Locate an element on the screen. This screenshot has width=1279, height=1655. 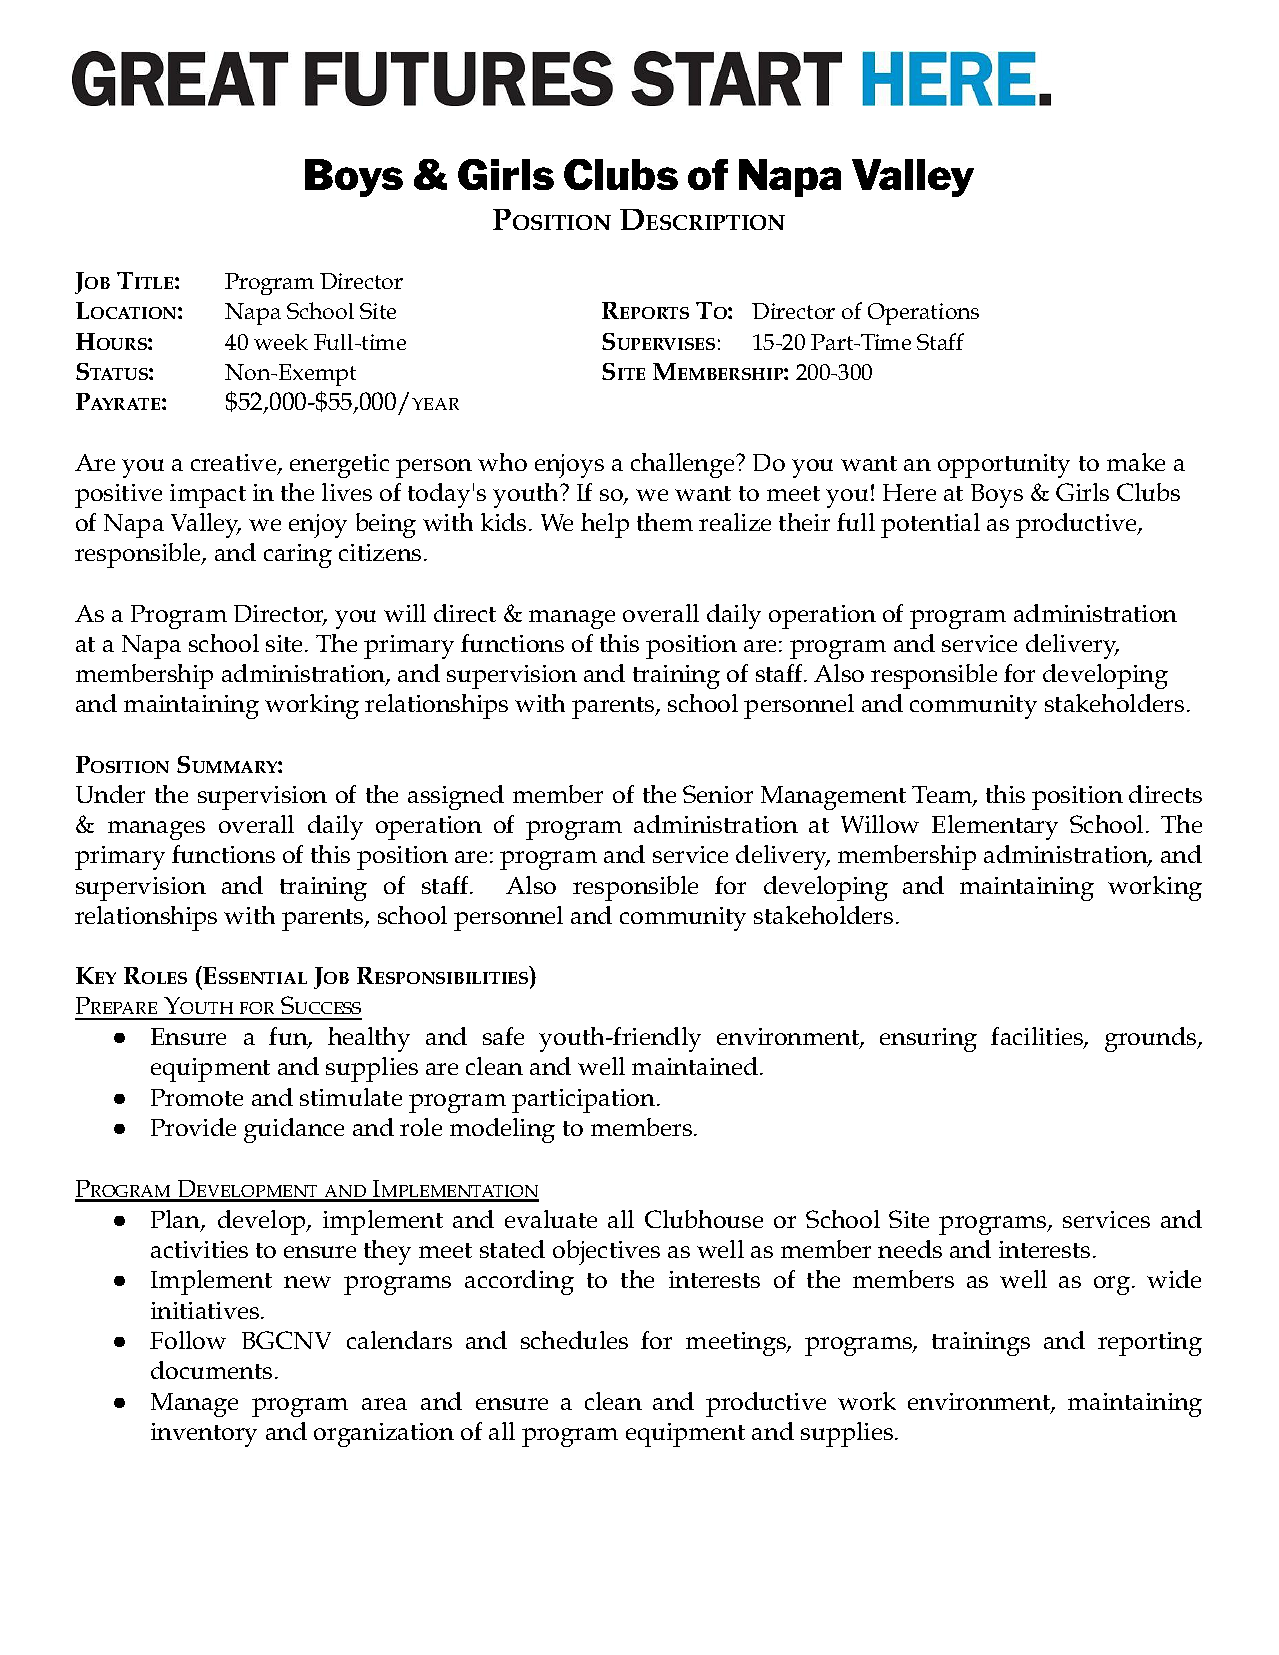
Elementary is located at coordinates (995, 827).
